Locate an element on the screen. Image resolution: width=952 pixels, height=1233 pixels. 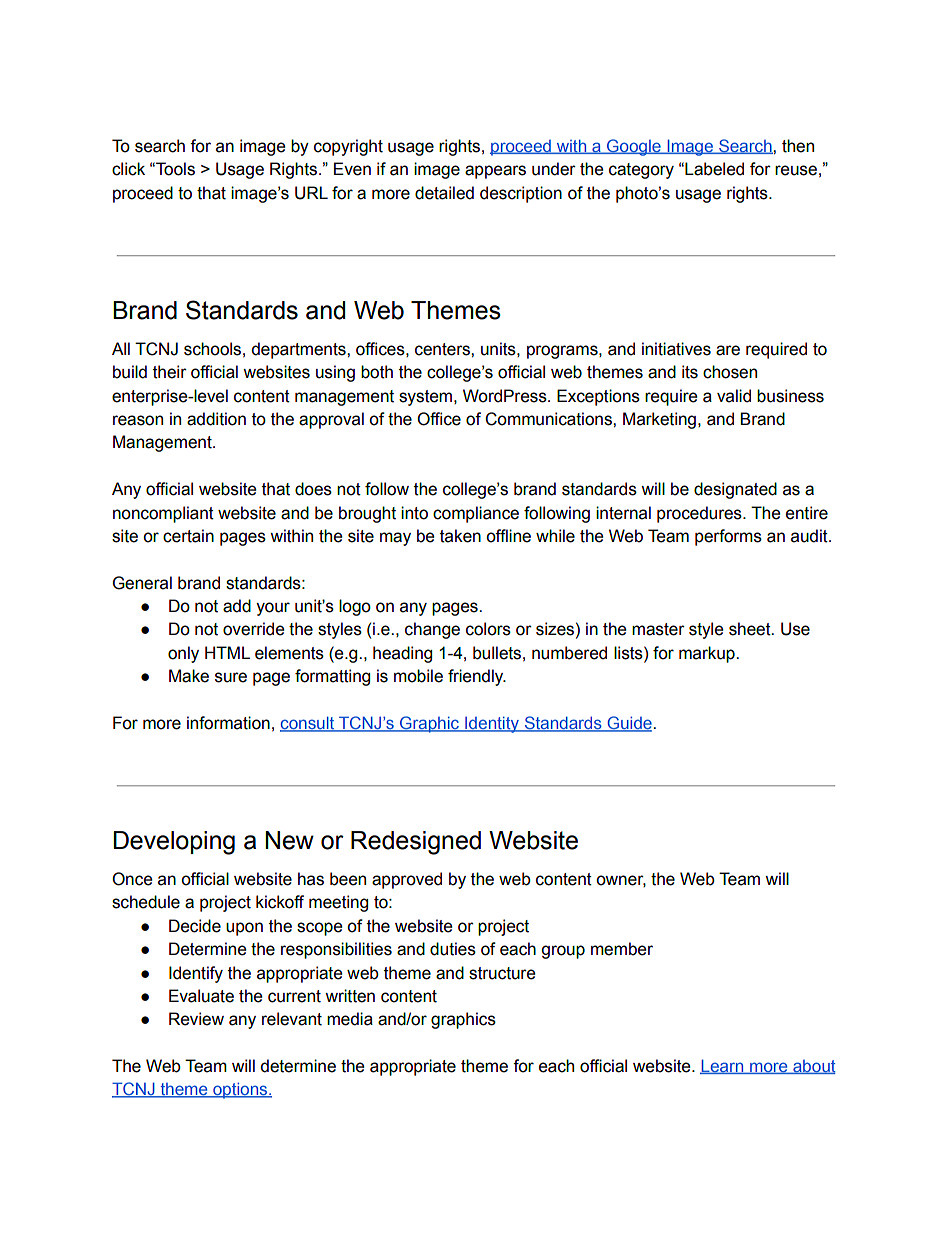
valid is located at coordinates (734, 396).
